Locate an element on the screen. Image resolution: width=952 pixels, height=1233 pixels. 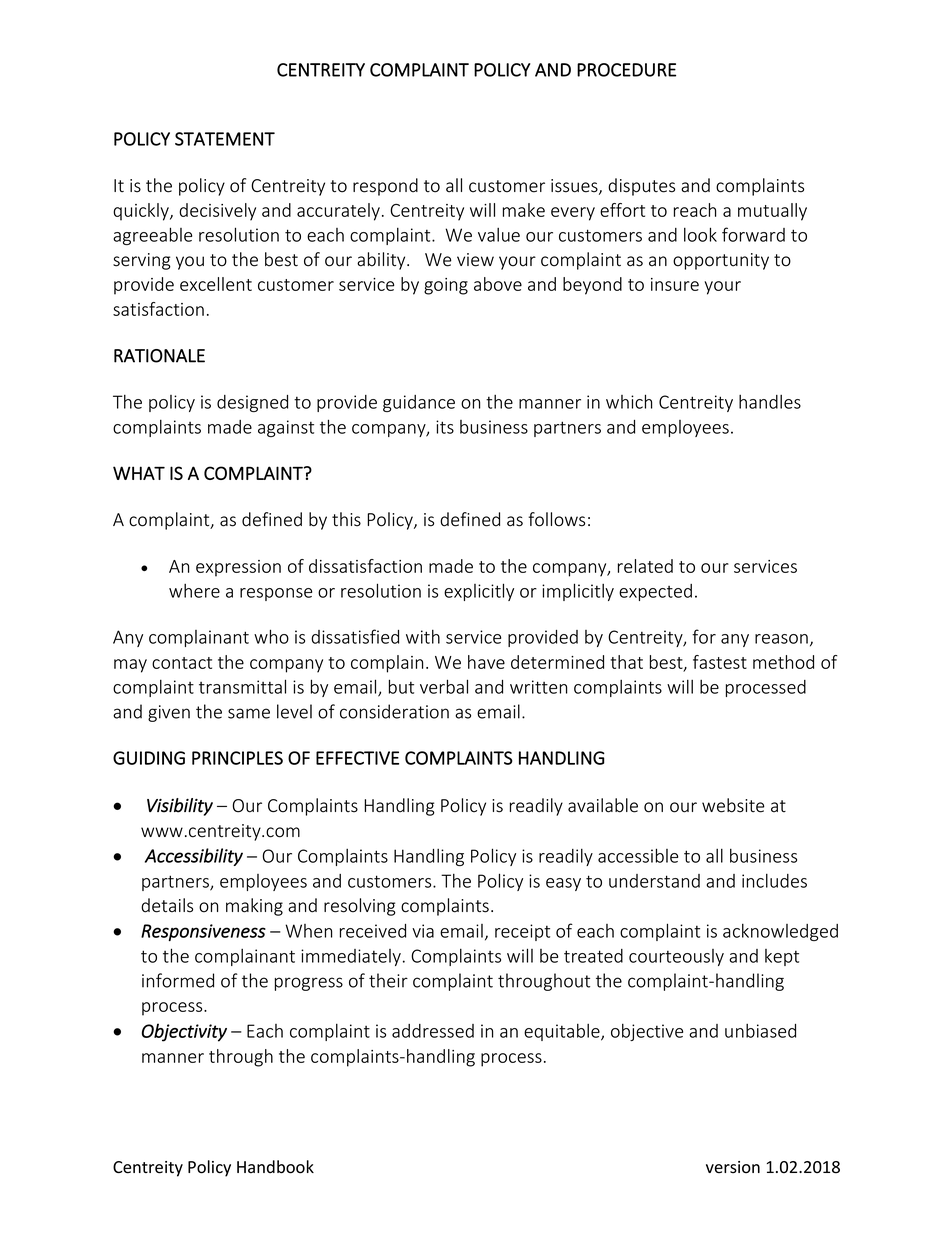
its is located at coordinates (445, 427).
